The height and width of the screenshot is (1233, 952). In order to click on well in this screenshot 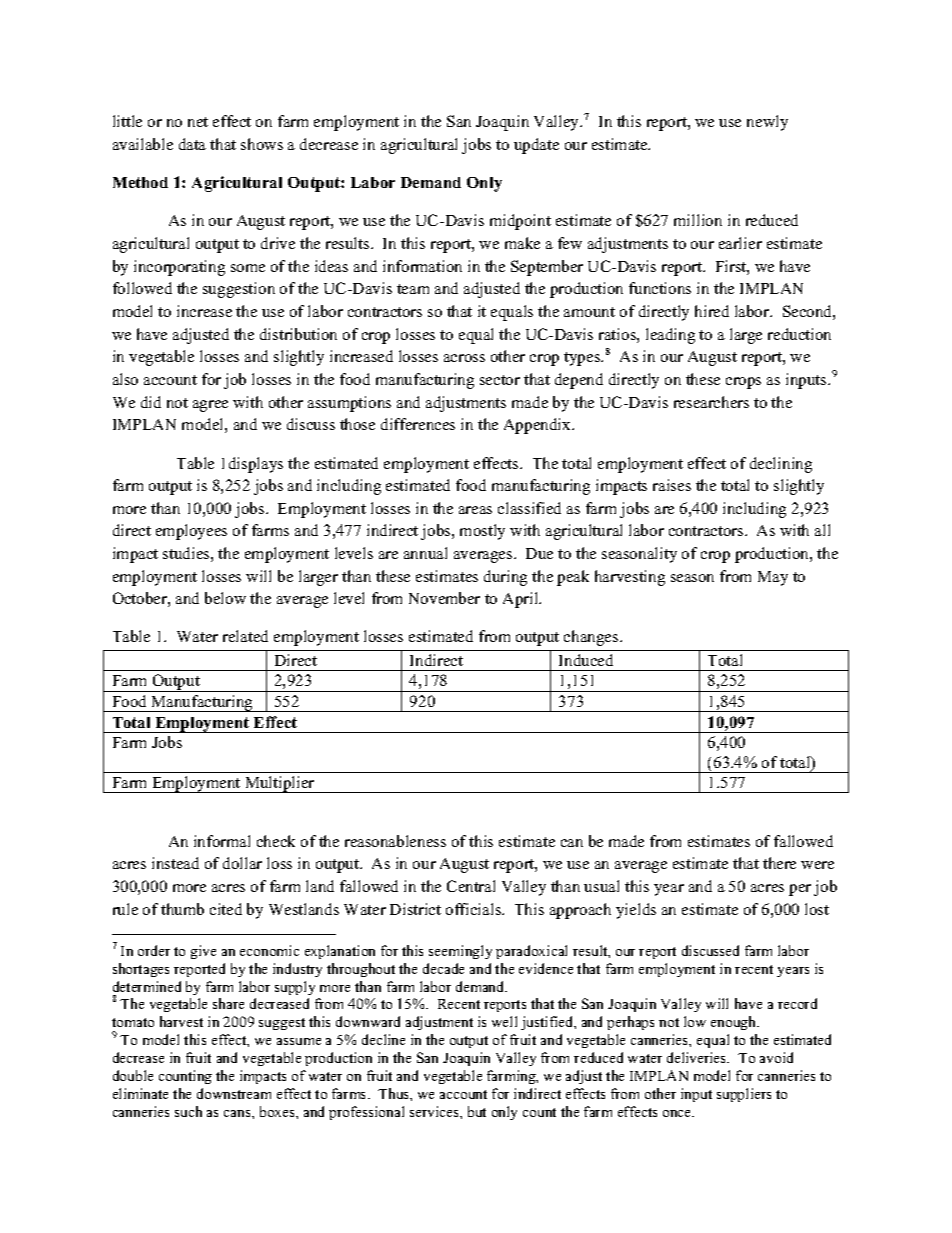, I will do `click(504, 1021)`.
